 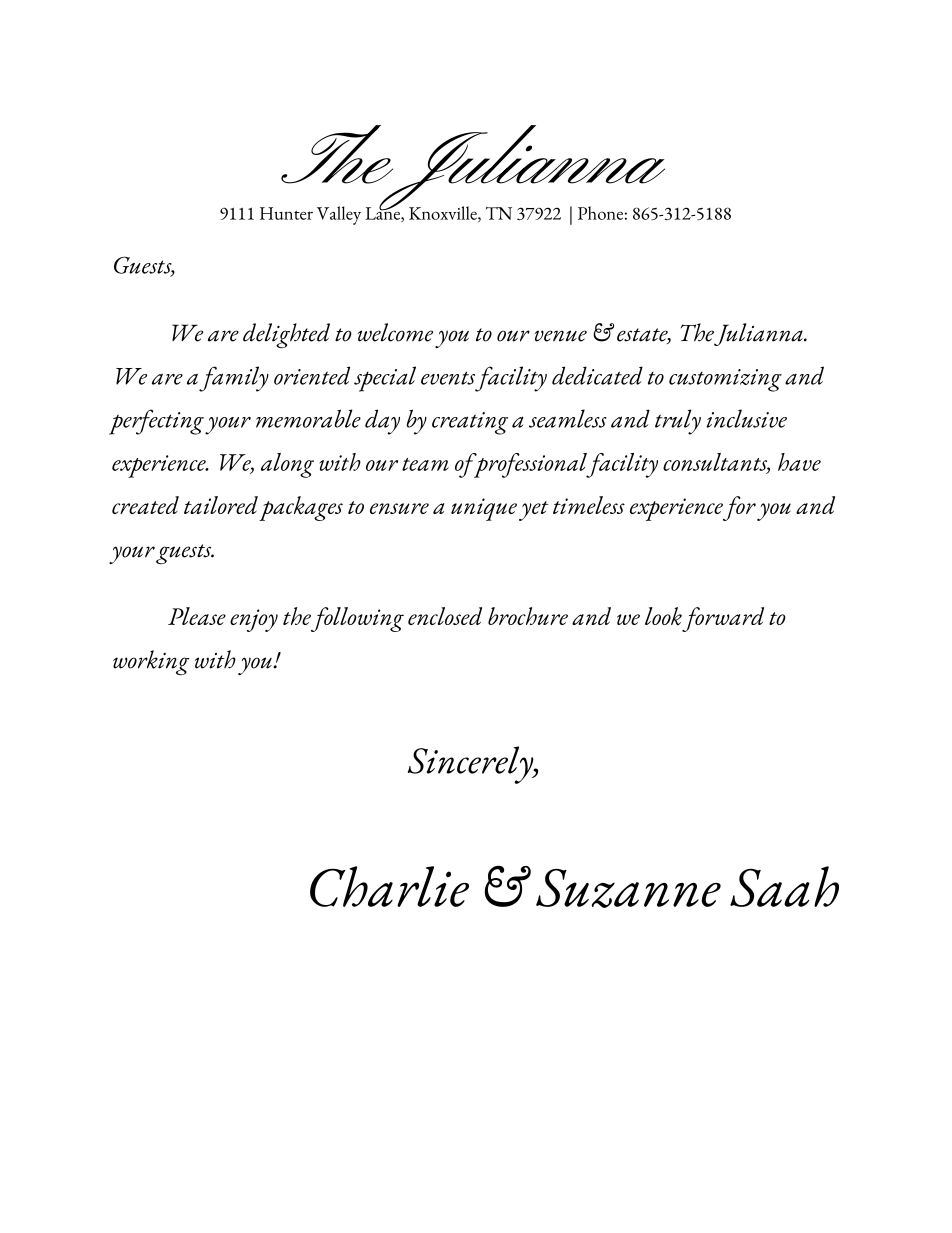 I want to click on look, so click(x=663, y=616).
